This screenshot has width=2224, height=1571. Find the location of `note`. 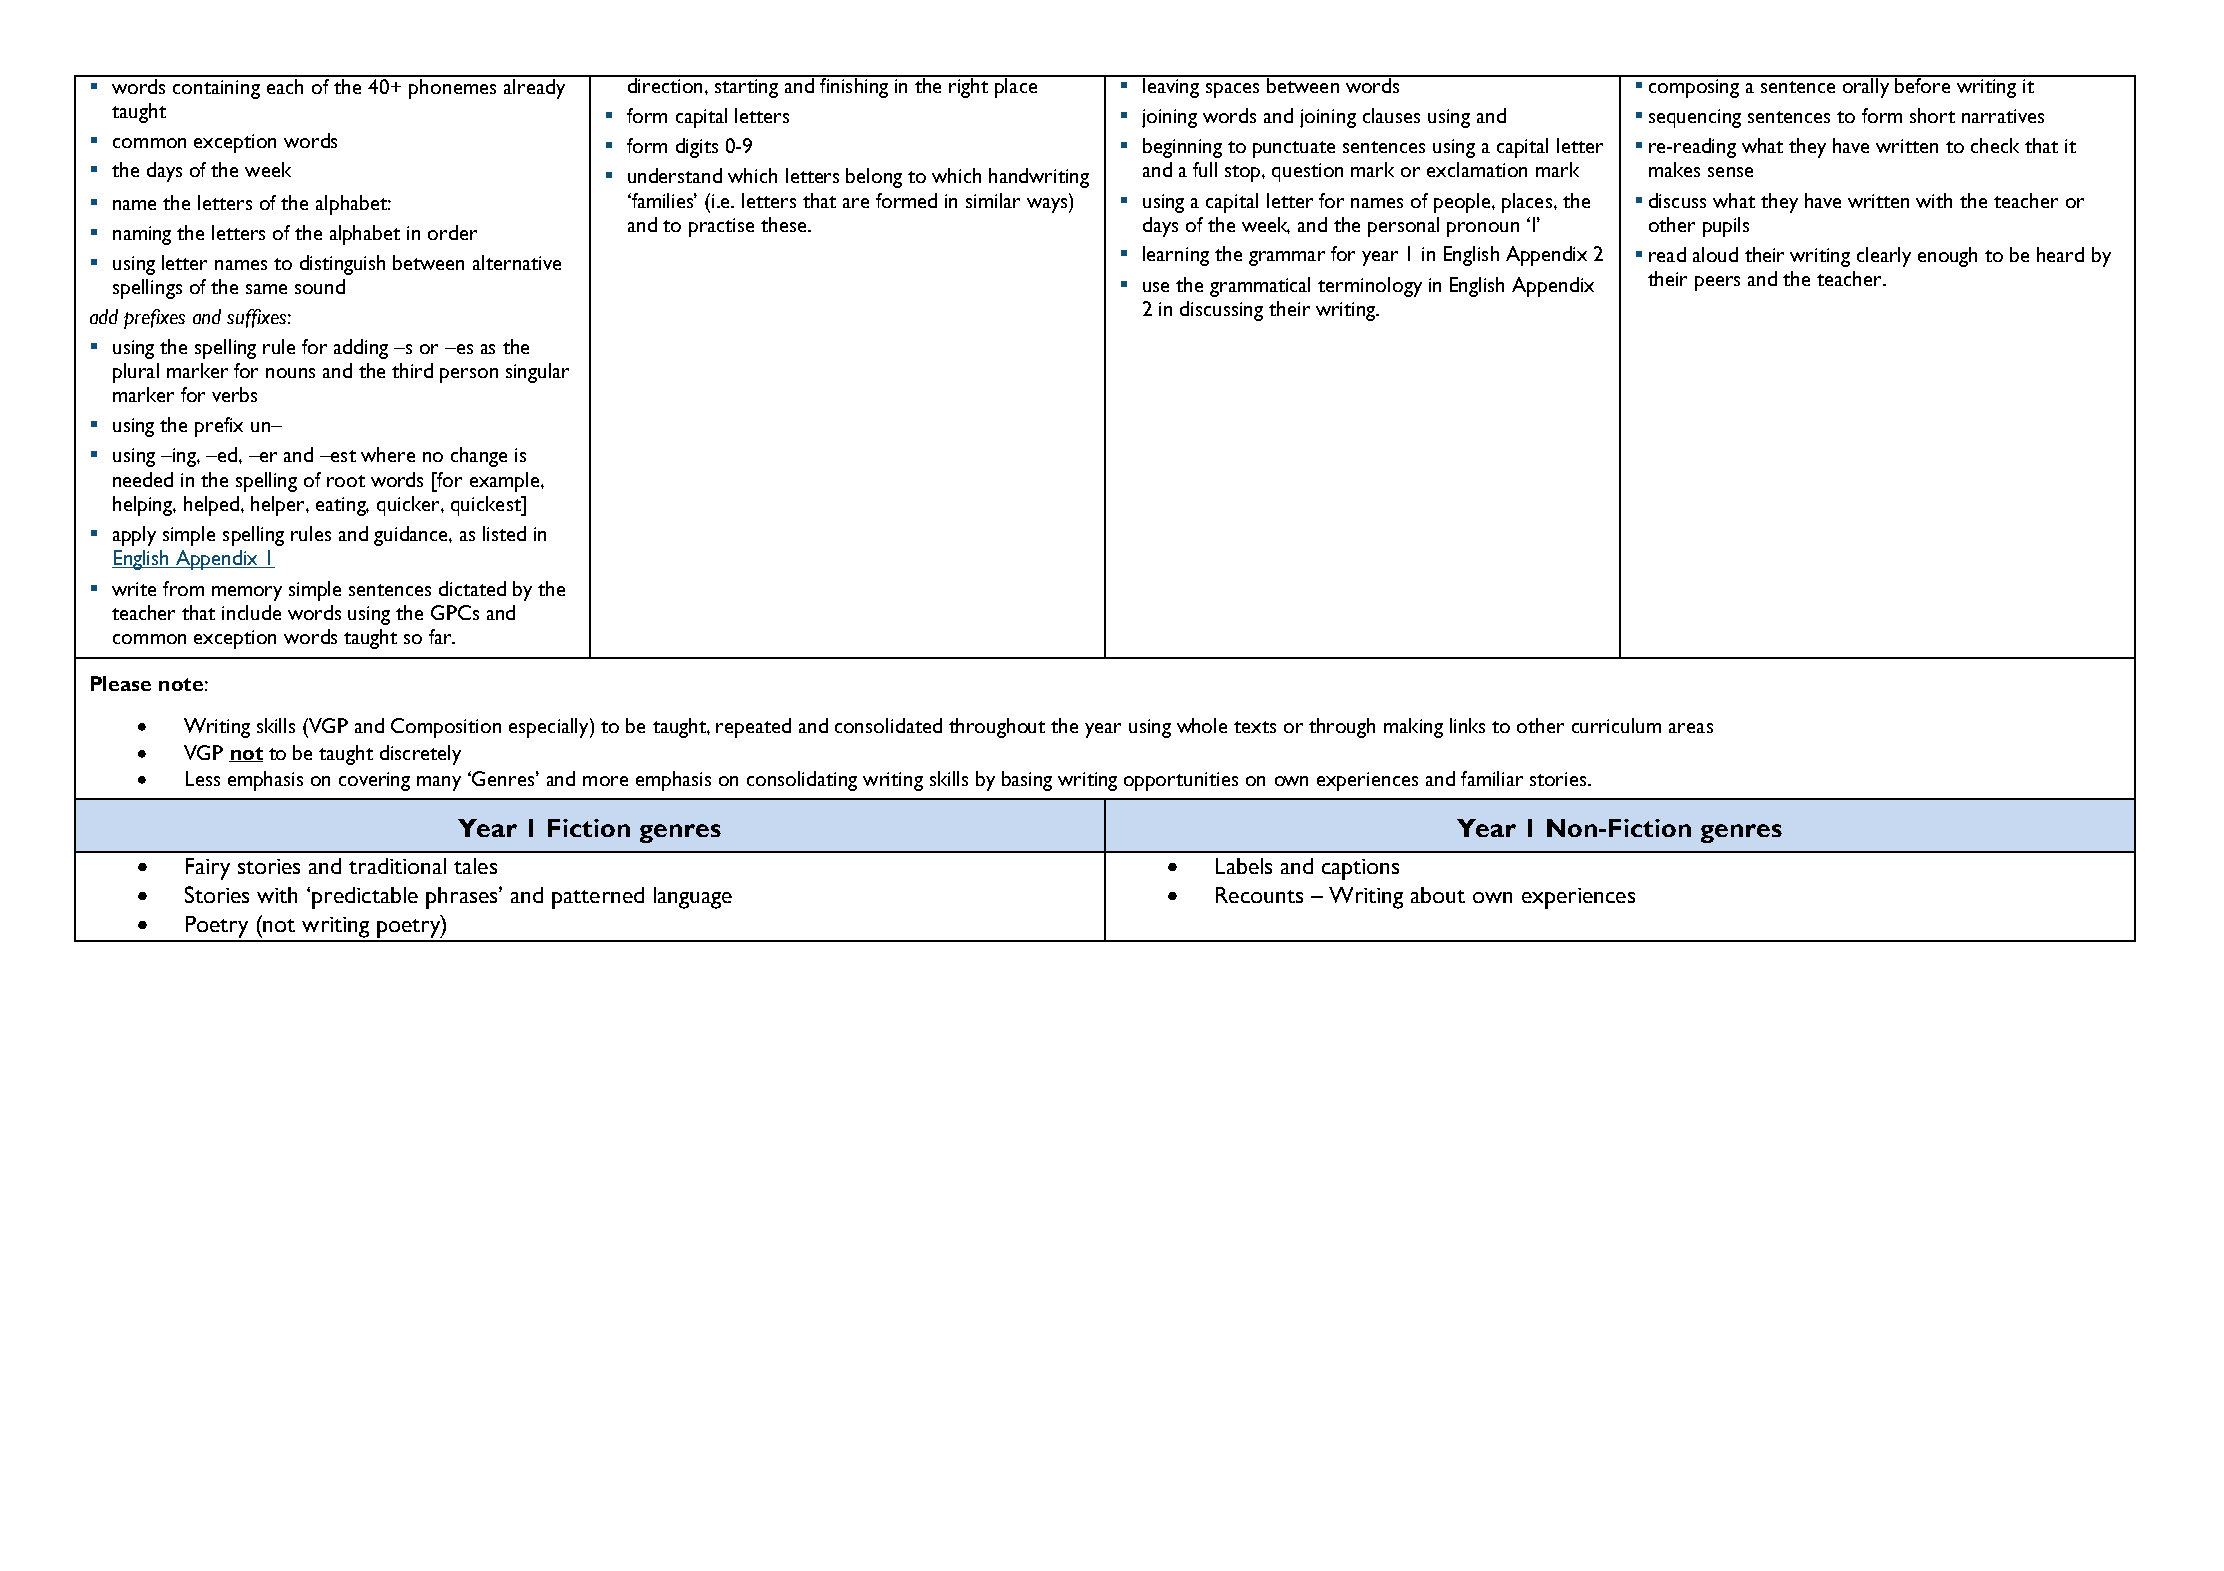

note is located at coordinates (181, 684).
